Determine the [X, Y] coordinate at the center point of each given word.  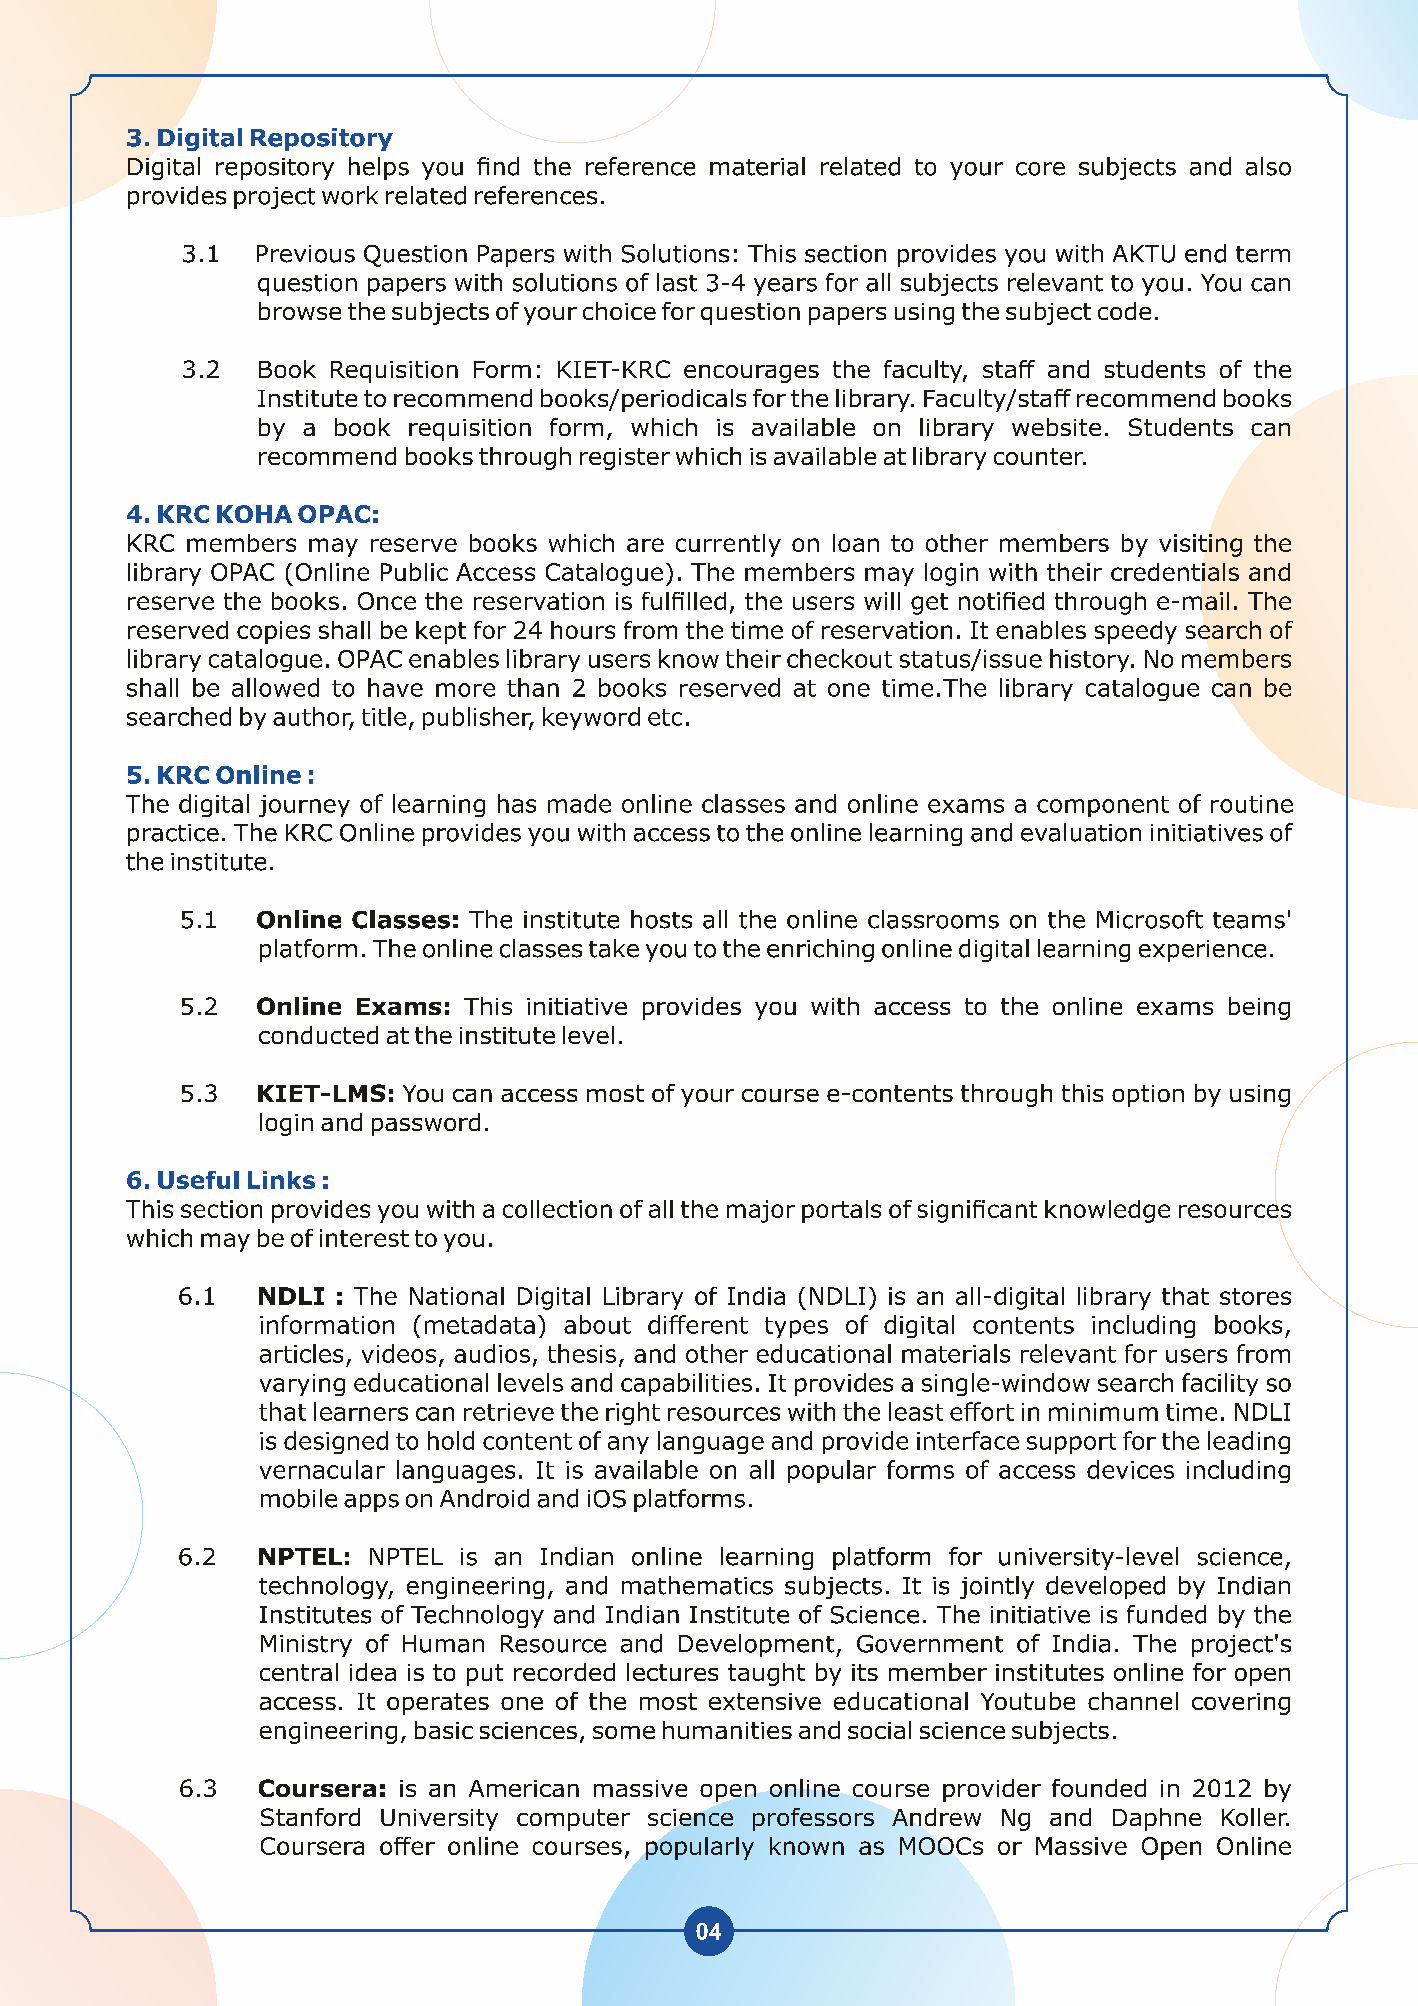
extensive [765, 1701]
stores [1255, 1296]
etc [665, 717]
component [1103, 806]
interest [364, 1238]
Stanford [310, 1817]
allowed [275, 687]
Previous [306, 254]
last [677, 282]
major [761, 1211]
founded [1099, 1788]
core [1040, 169]
